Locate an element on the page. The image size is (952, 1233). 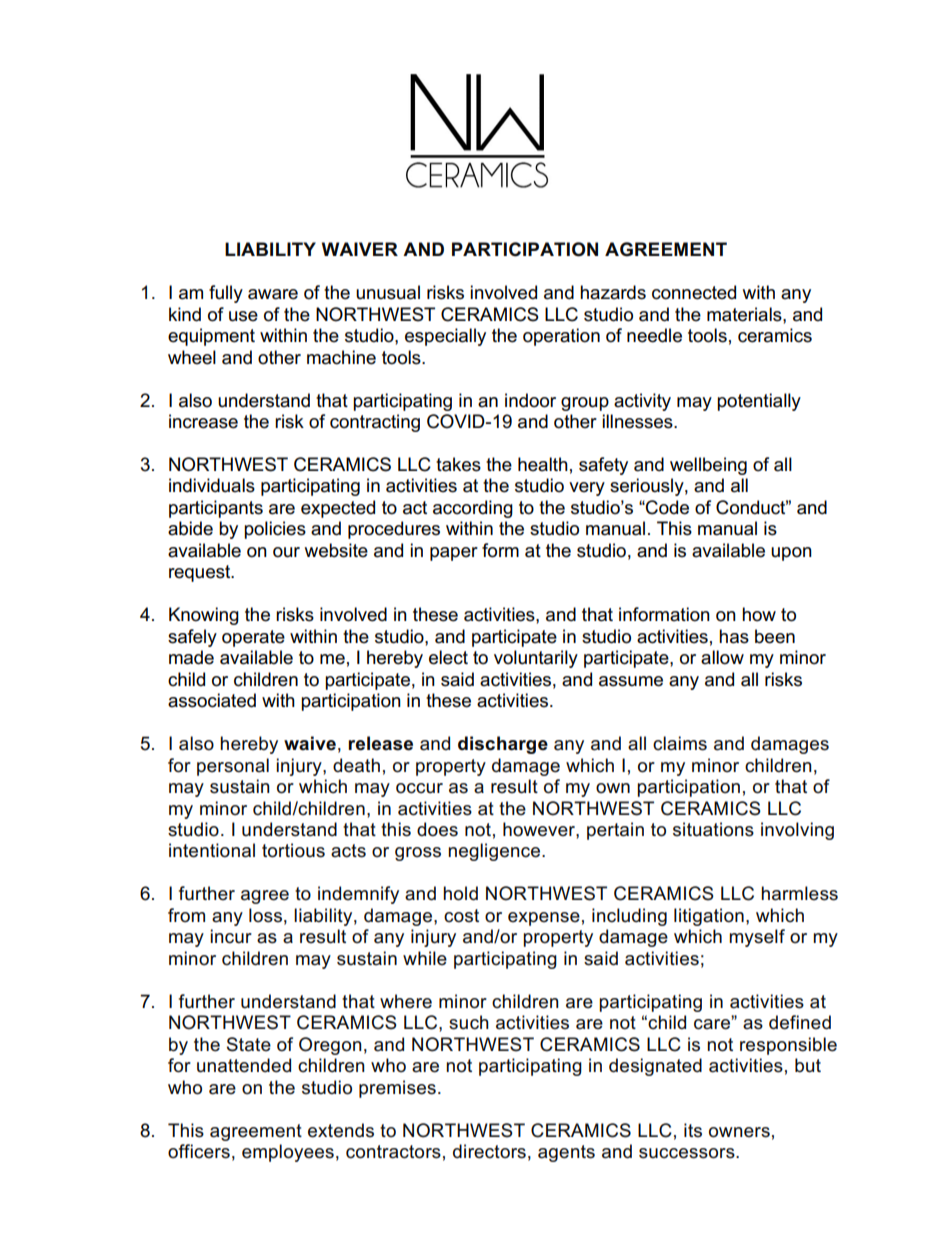
our is located at coordinates (286, 552).
